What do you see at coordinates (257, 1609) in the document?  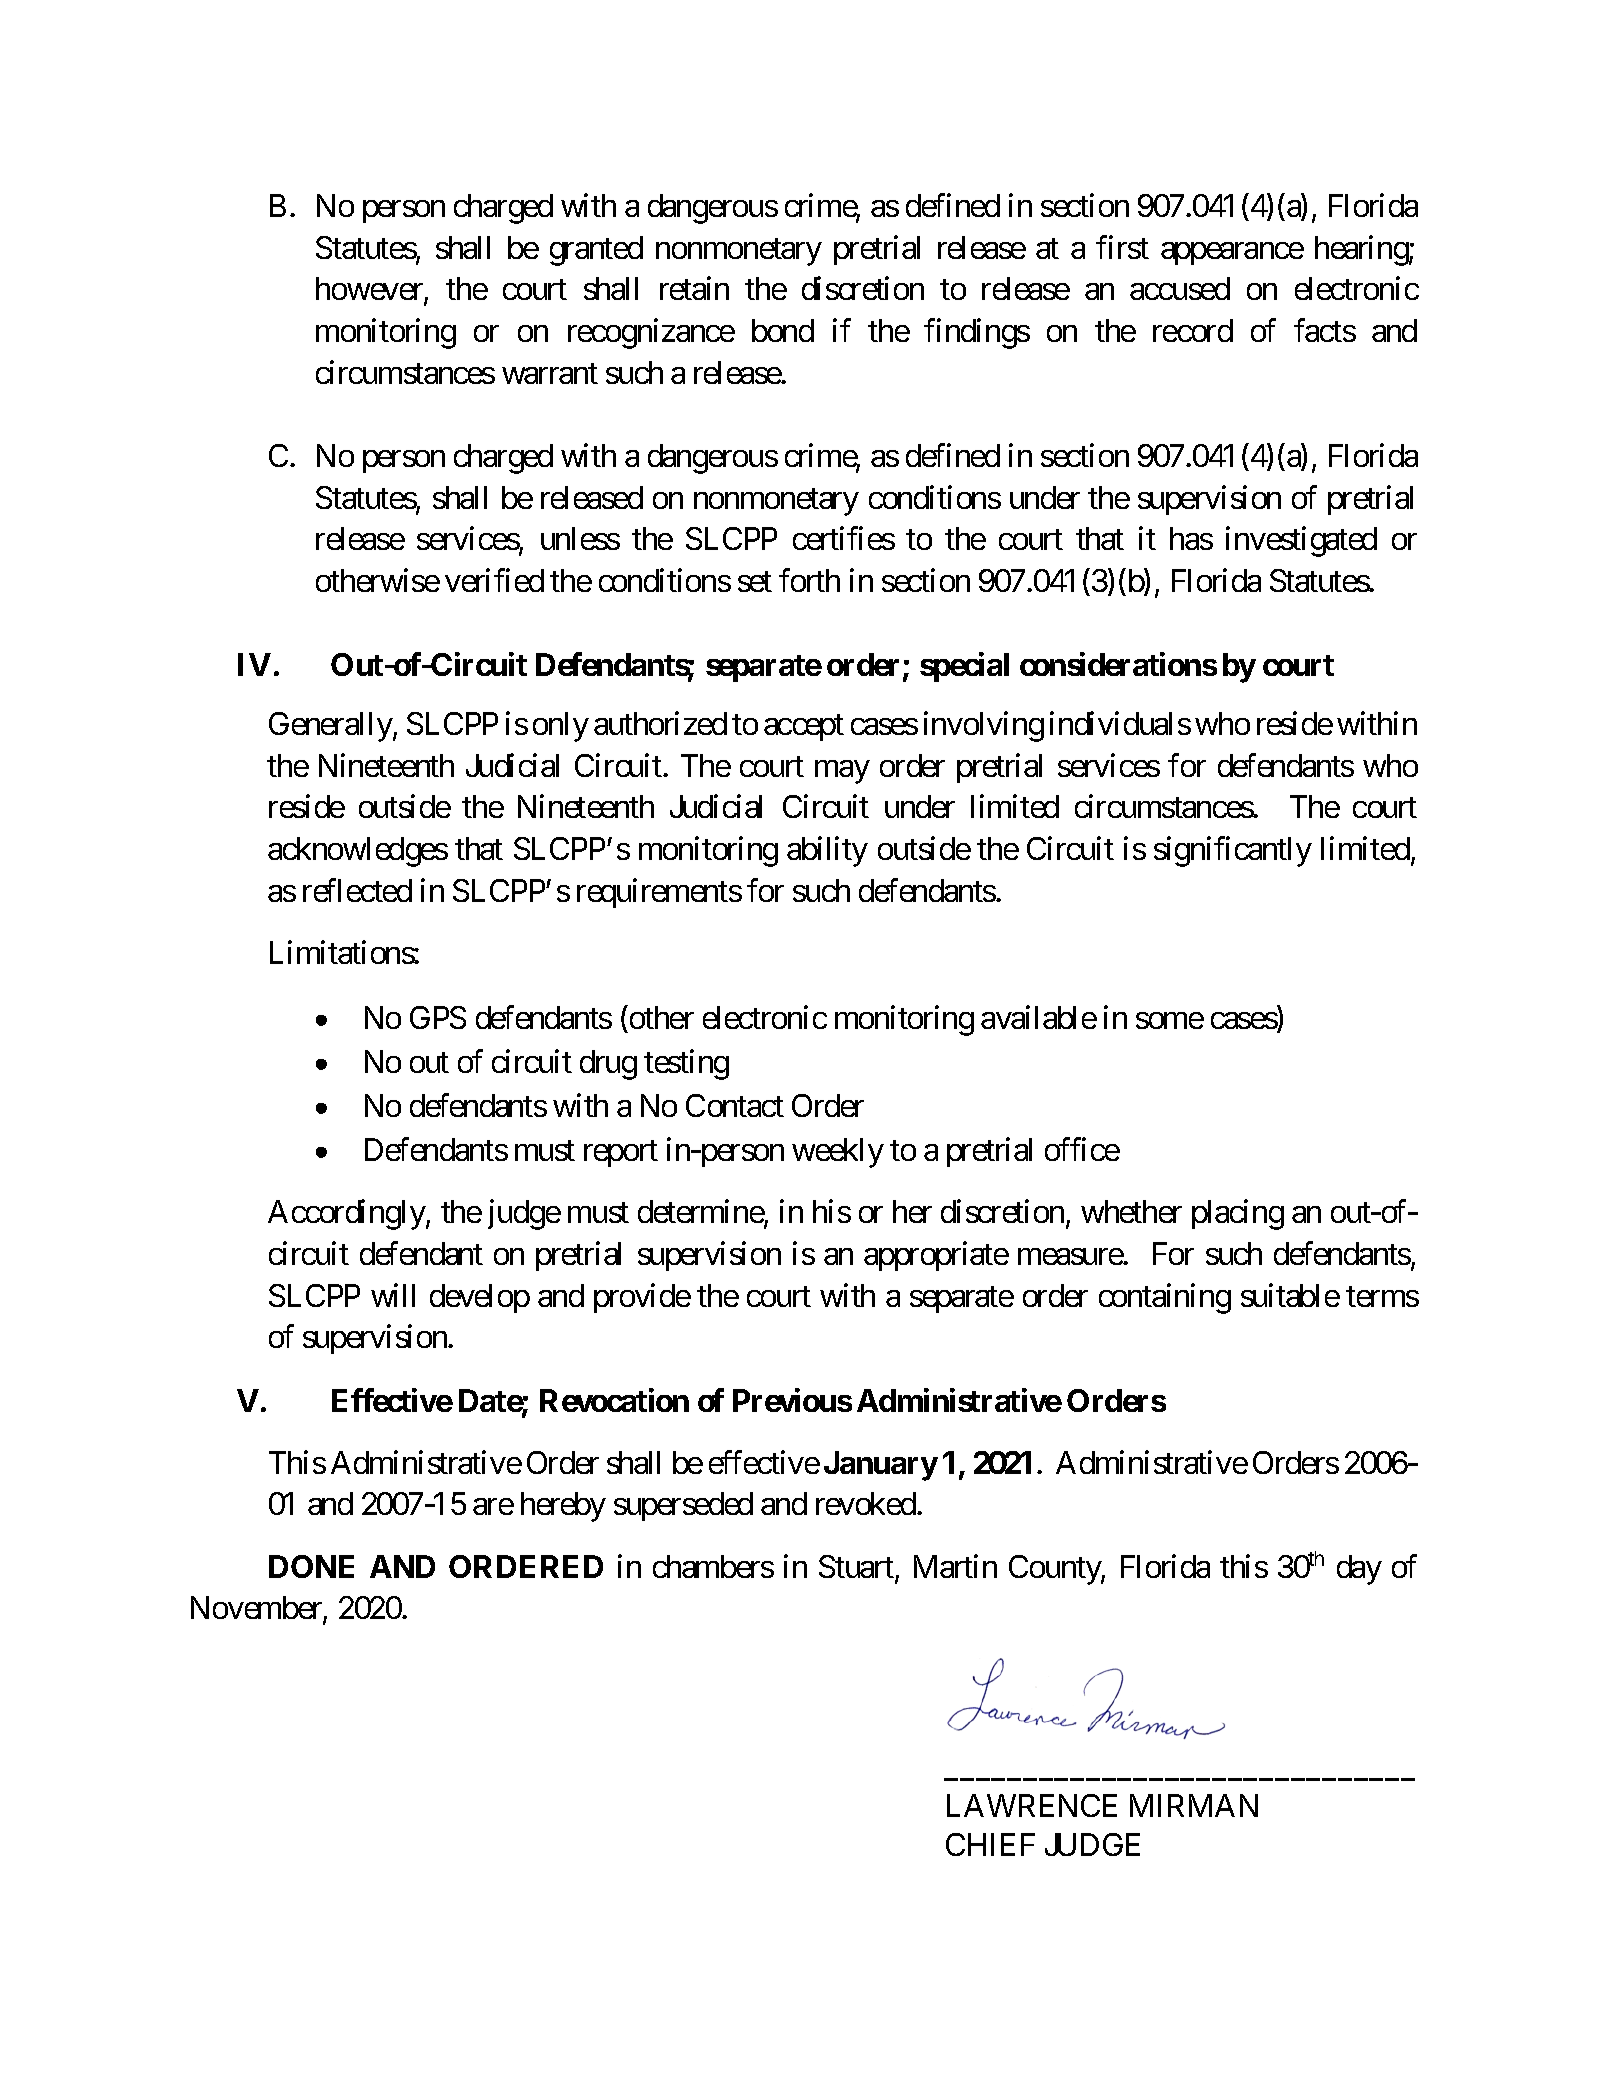 I see `November` at bounding box center [257, 1609].
